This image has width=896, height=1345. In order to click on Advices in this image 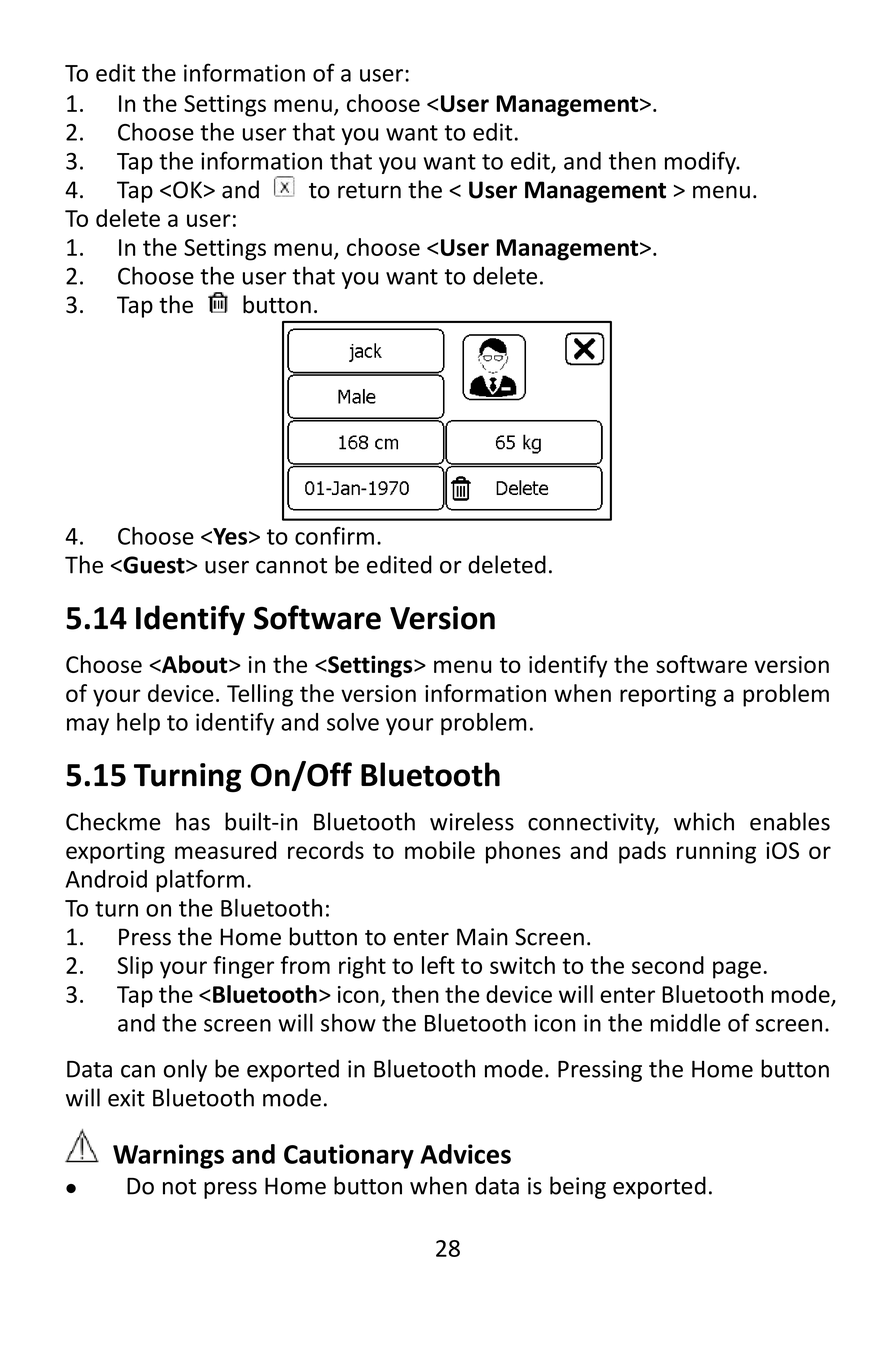, I will do `click(465, 1154)`.
